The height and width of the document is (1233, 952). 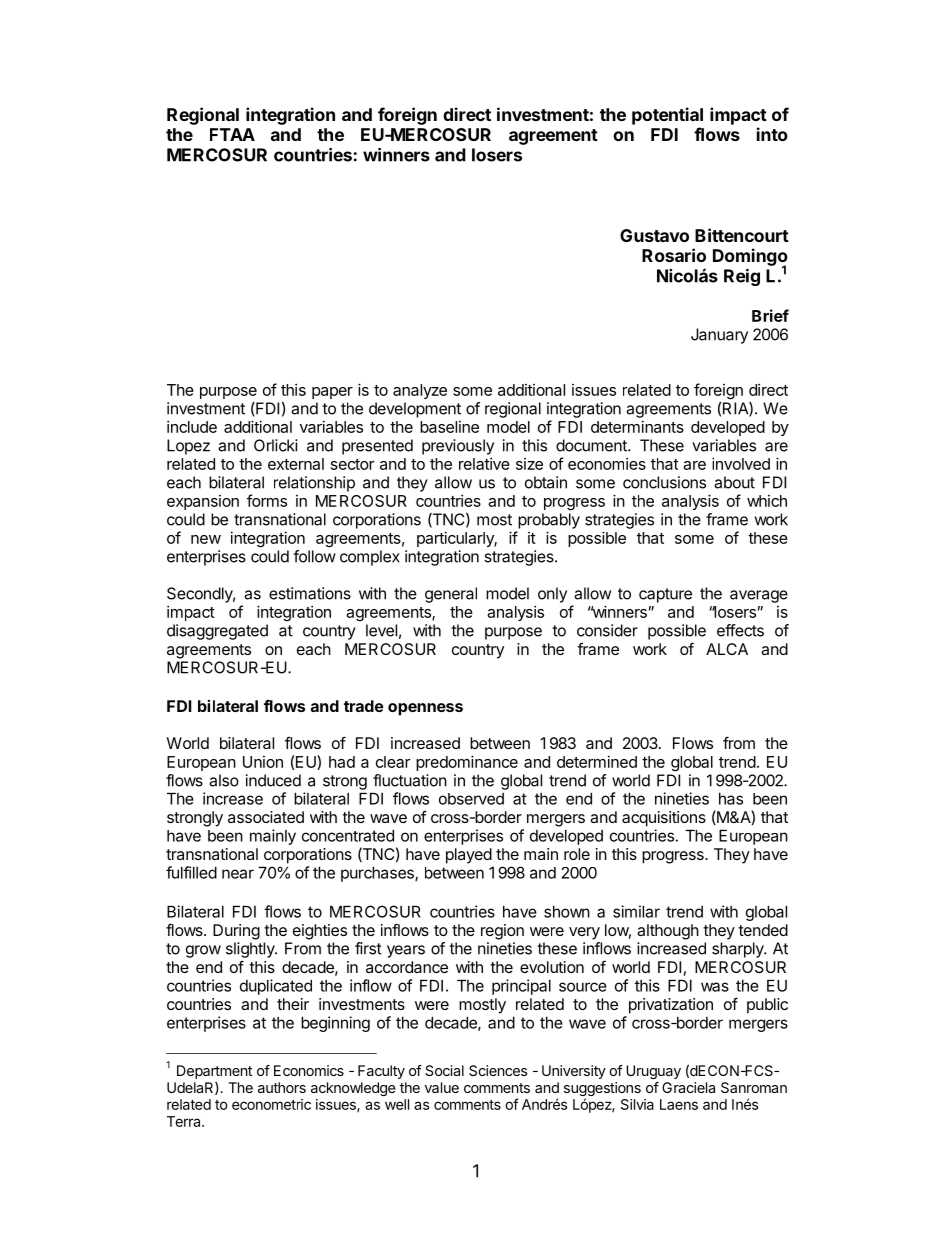 I want to click on Union, so click(x=263, y=762).
